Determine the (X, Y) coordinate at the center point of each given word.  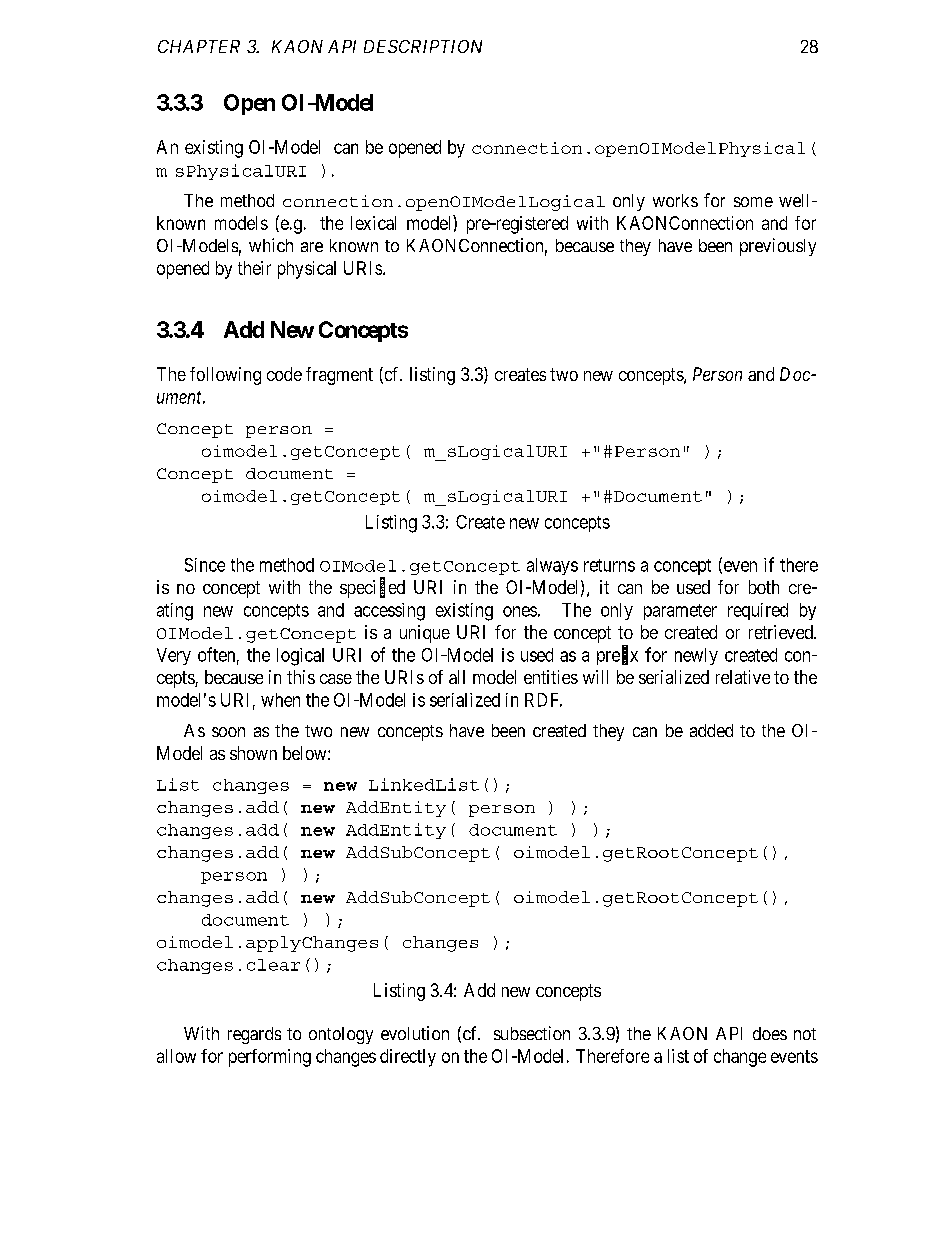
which (271, 245)
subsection (532, 1033)
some (753, 202)
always (552, 566)
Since (205, 565)
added (711, 730)
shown (253, 753)
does (770, 1033)
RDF (543, 700)
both (764, 587)
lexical (373, 223)
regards (254, 1035)
